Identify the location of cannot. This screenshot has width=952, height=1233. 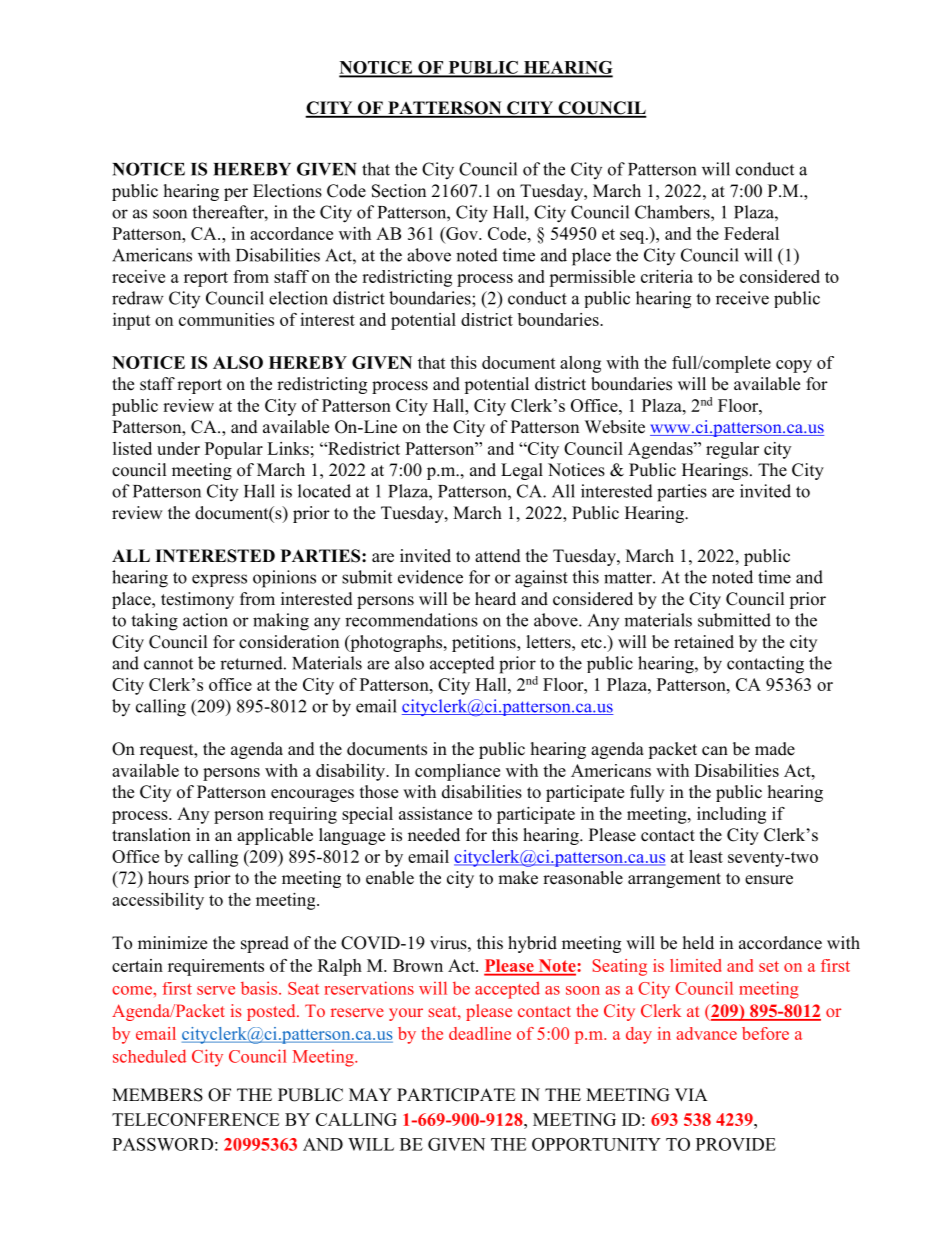
(168, 664).
